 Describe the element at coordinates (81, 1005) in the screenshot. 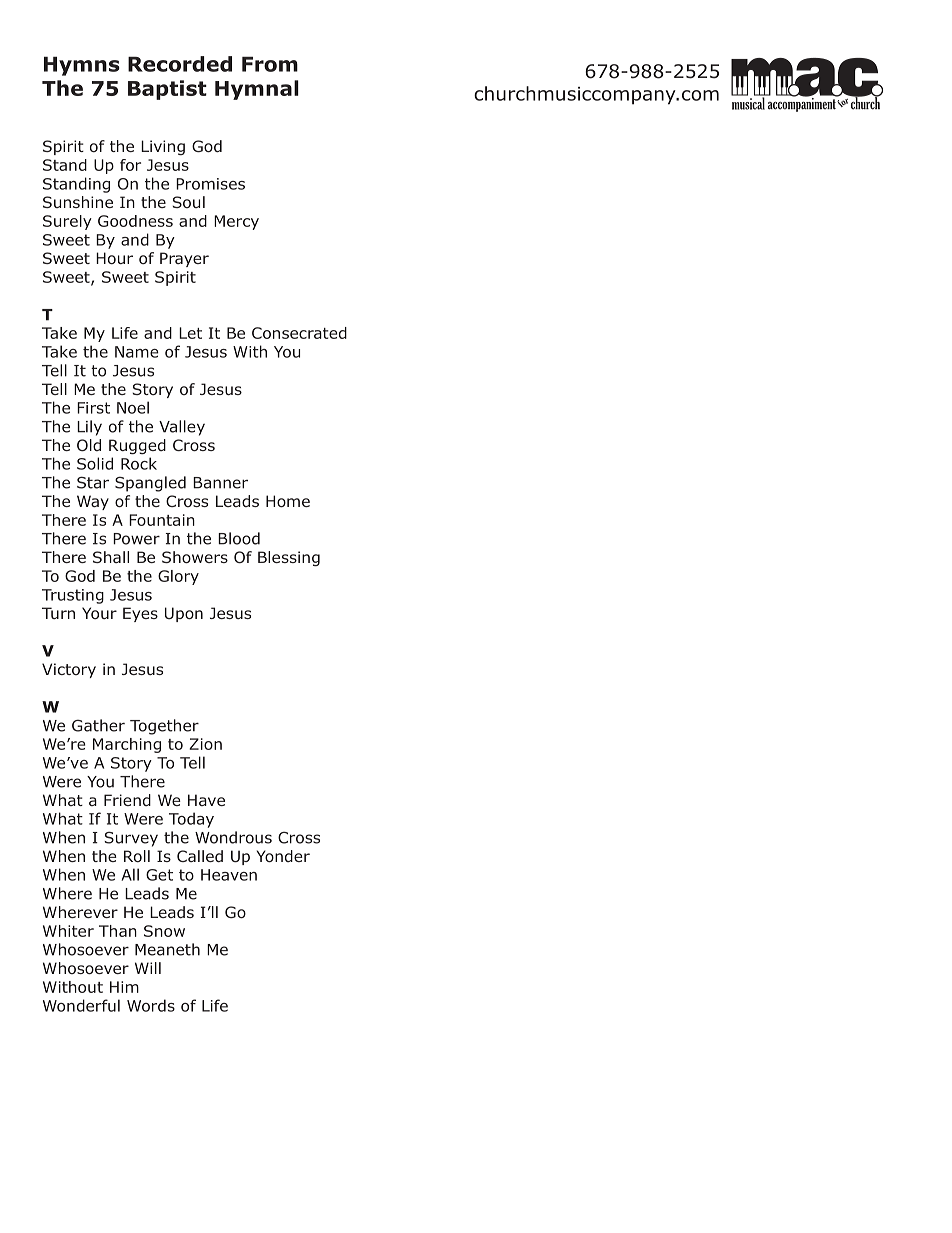

I see `Wonderful` at that location.
